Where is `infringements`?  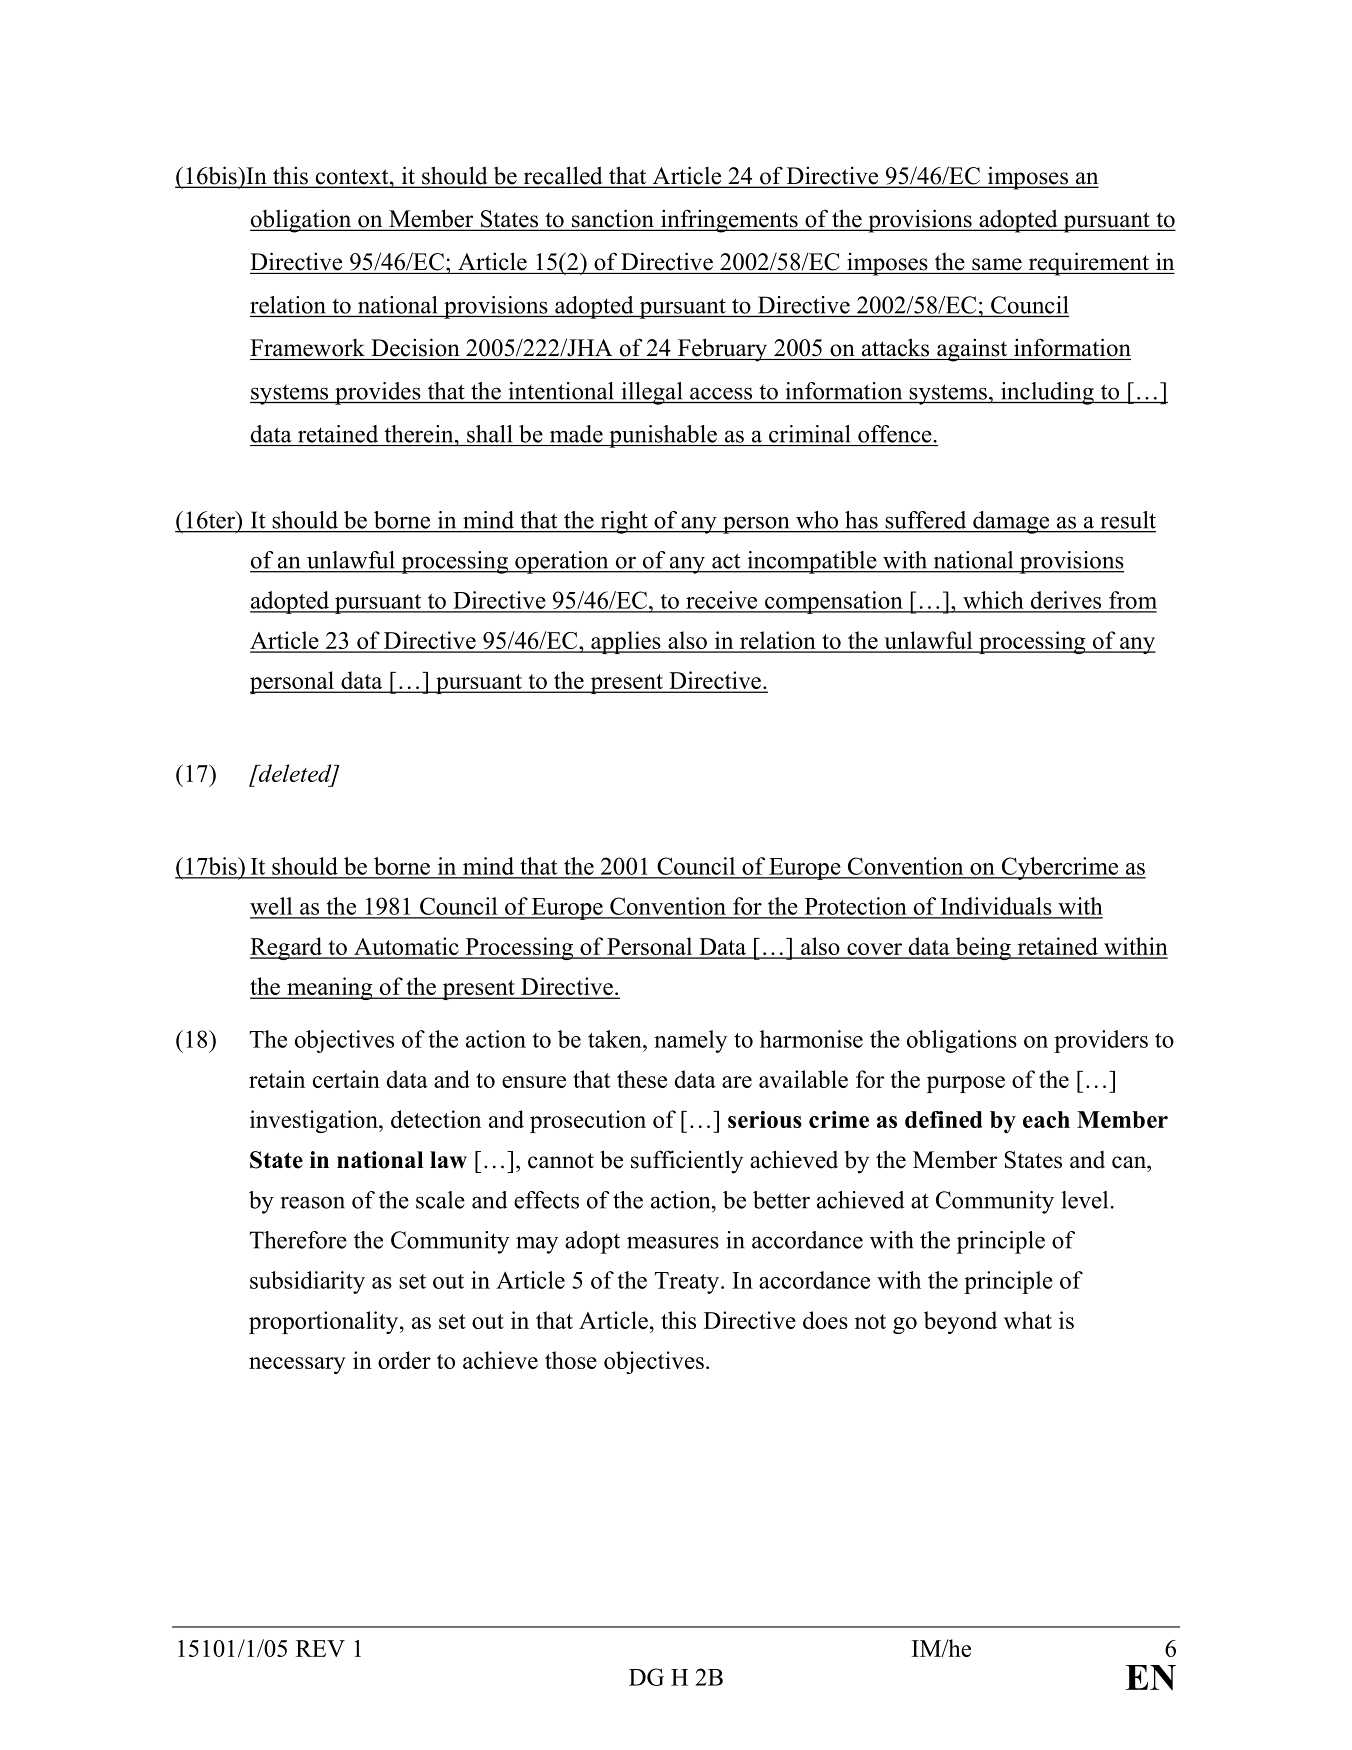 infringements is located at coordinates (729, 221).
